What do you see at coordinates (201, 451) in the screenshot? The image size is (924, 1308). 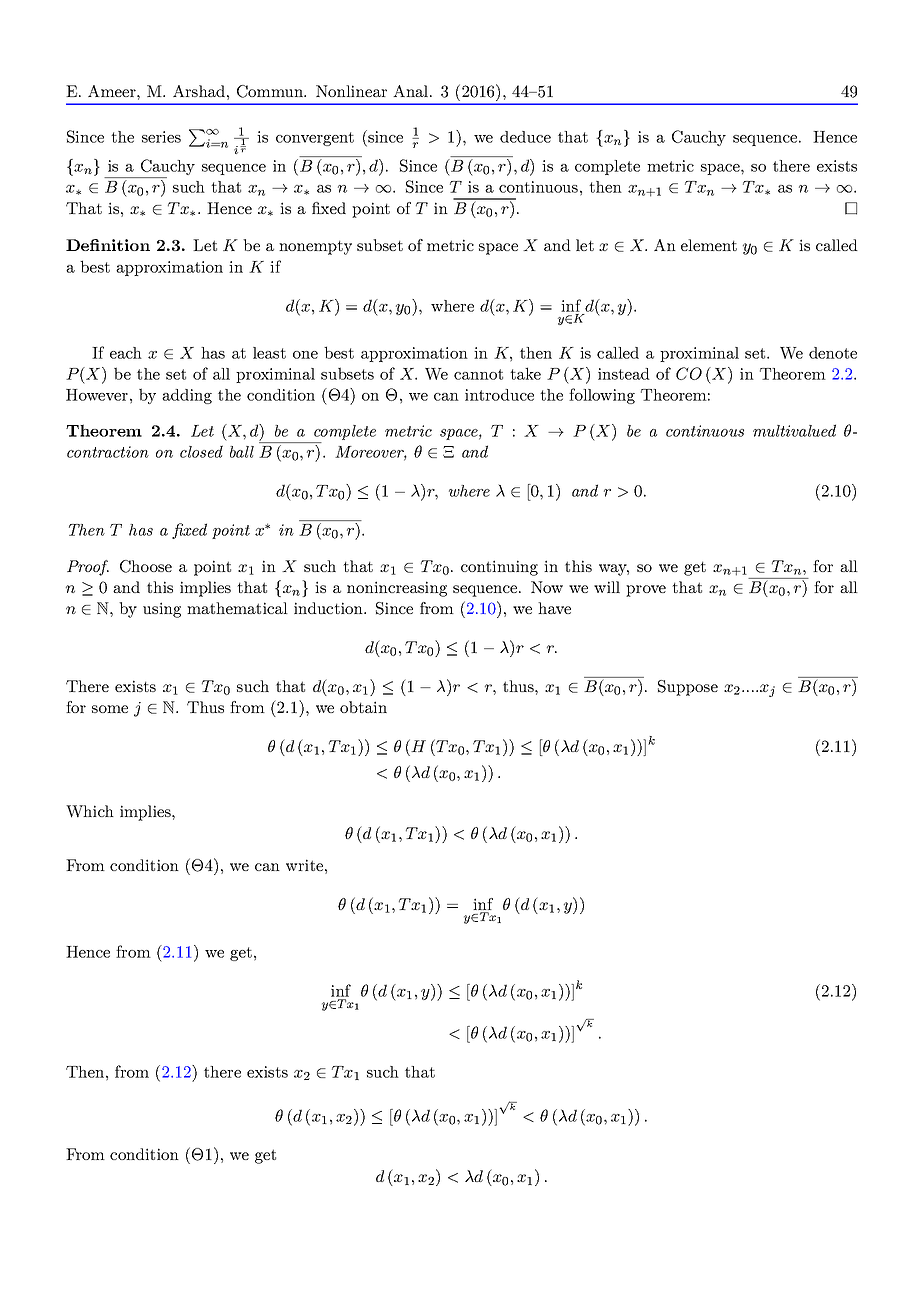 I see `closed` at bounding box center [201, 451].
